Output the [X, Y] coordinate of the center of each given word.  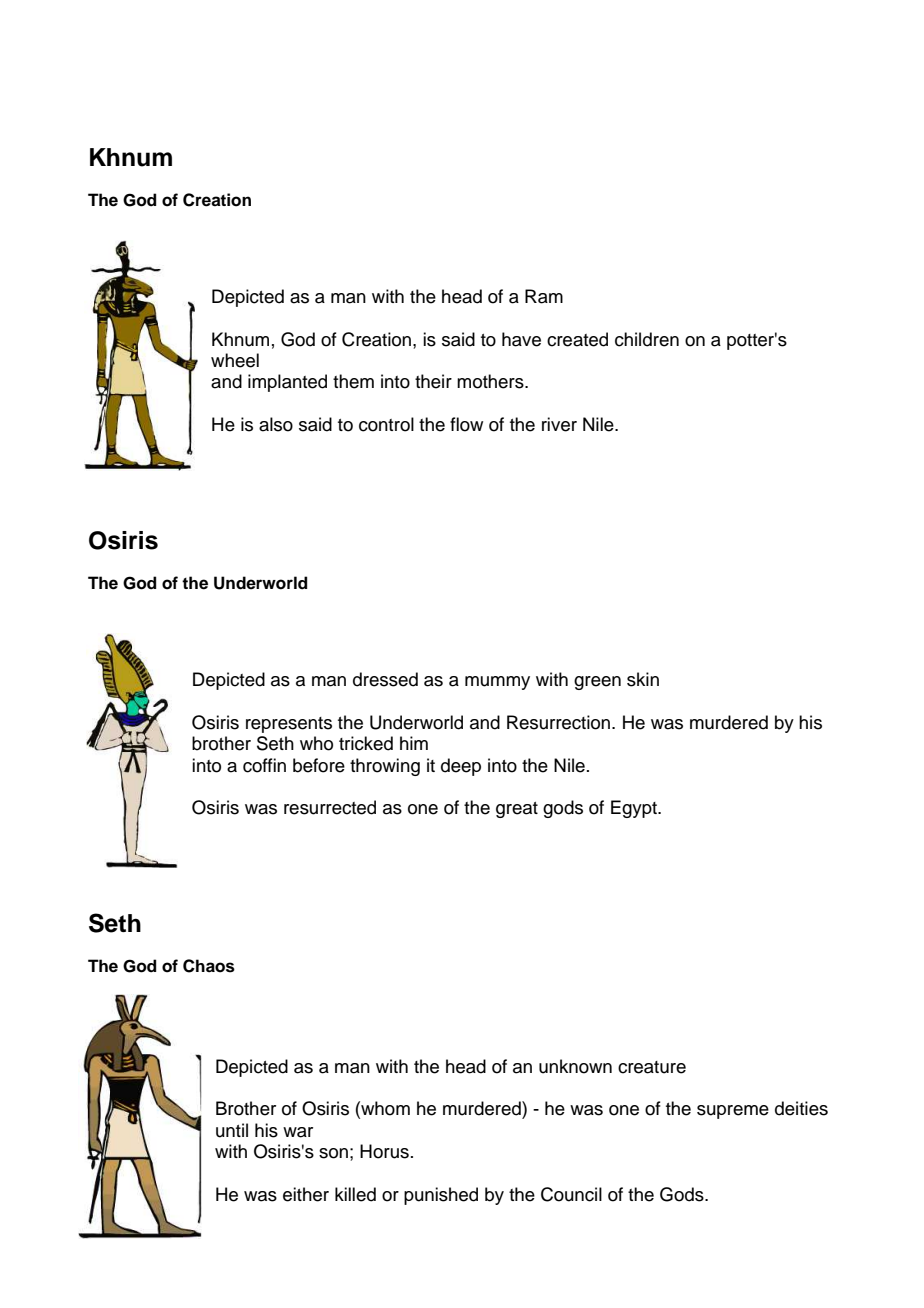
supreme [733, 1112]
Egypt [635, 809]
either [306, 1194]
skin [643, 679]
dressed [385, 679]
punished [441, 1196]
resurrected [330, 807]
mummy [497, 683]
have [521, 339]
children [647, 339]
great [517, 810]
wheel [235, 360]
